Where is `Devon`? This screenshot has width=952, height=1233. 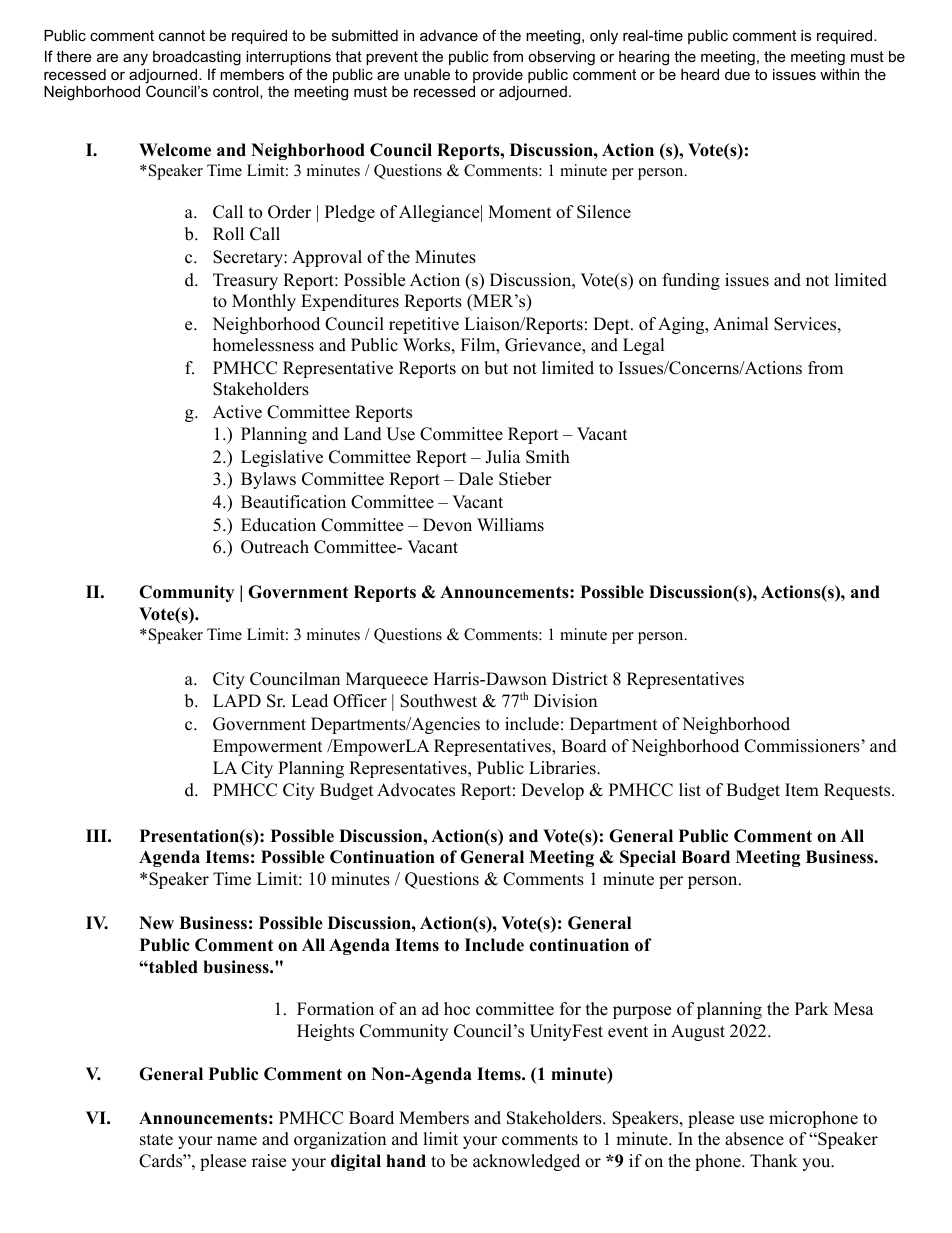
Devon is located at coordinates (447, 525).
